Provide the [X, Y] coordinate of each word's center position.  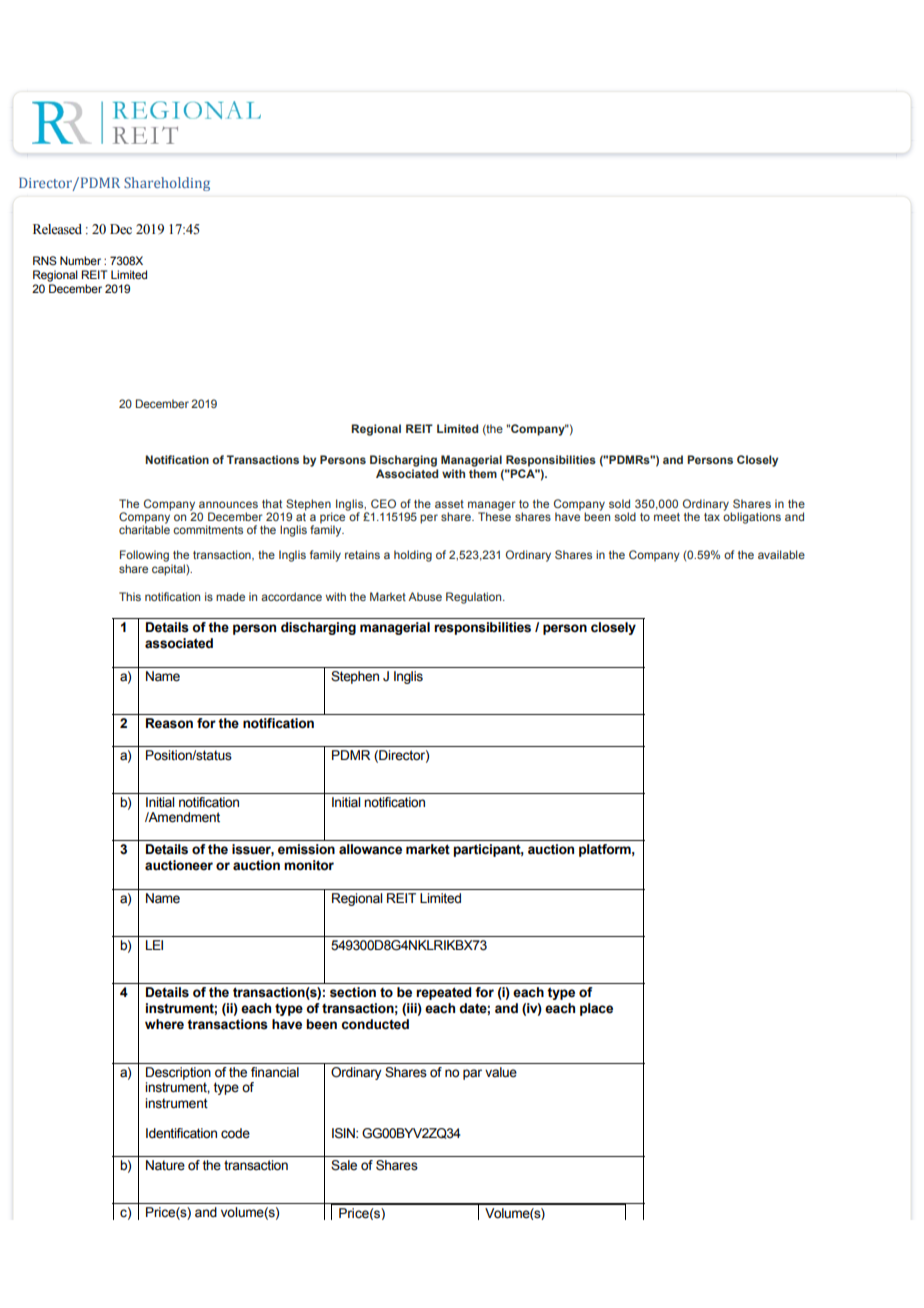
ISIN [344, 1133]
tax [712, 517]
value [501, 1072]
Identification [181, 1133]
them [483, 473]
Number [80, 260]
